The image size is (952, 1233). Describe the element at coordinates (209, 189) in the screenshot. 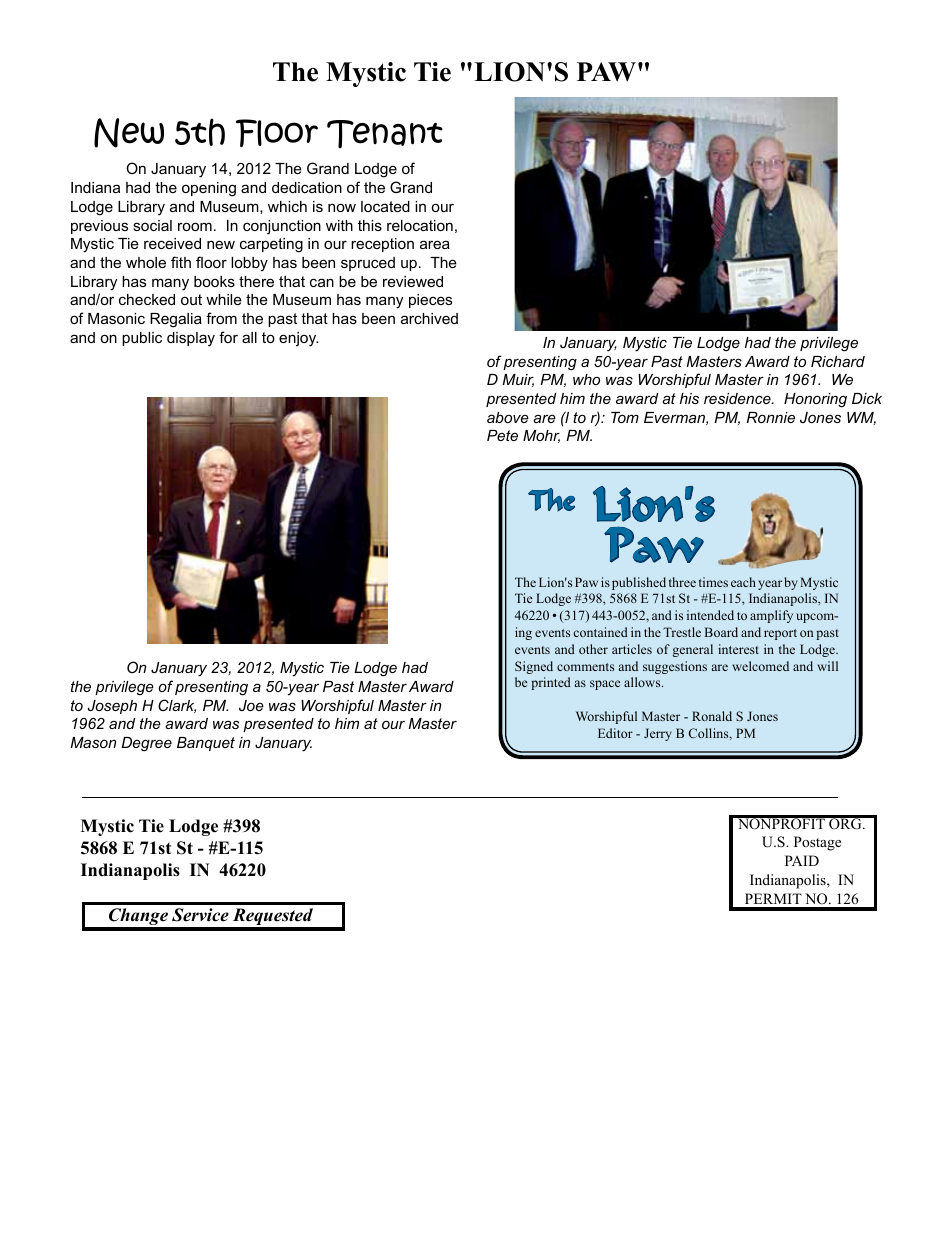

I see `opening` at that location.
